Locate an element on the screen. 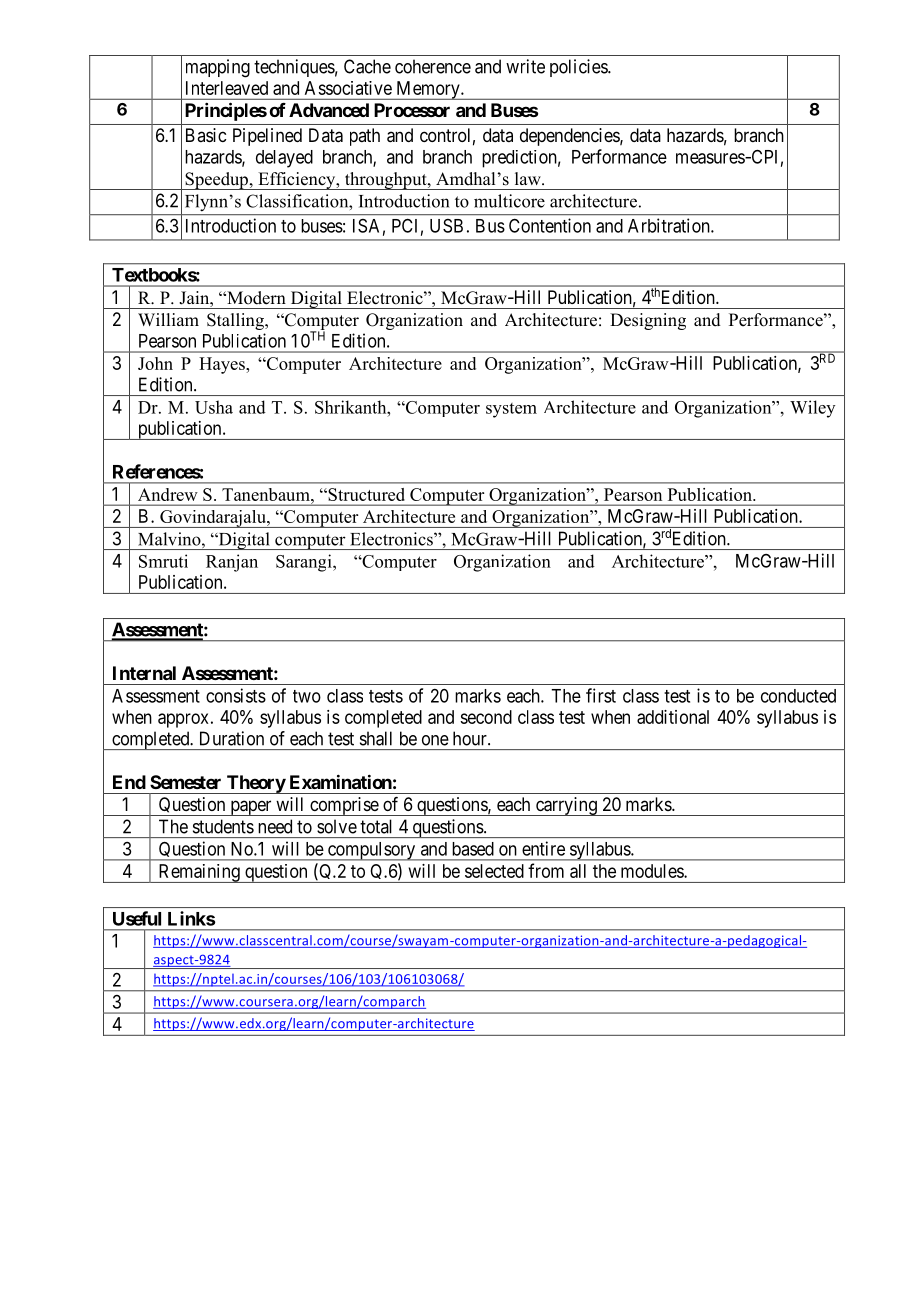 Image resolution: width=924 pixels, height=1308 pixels. Structured is located at coordinates (365, 494).
